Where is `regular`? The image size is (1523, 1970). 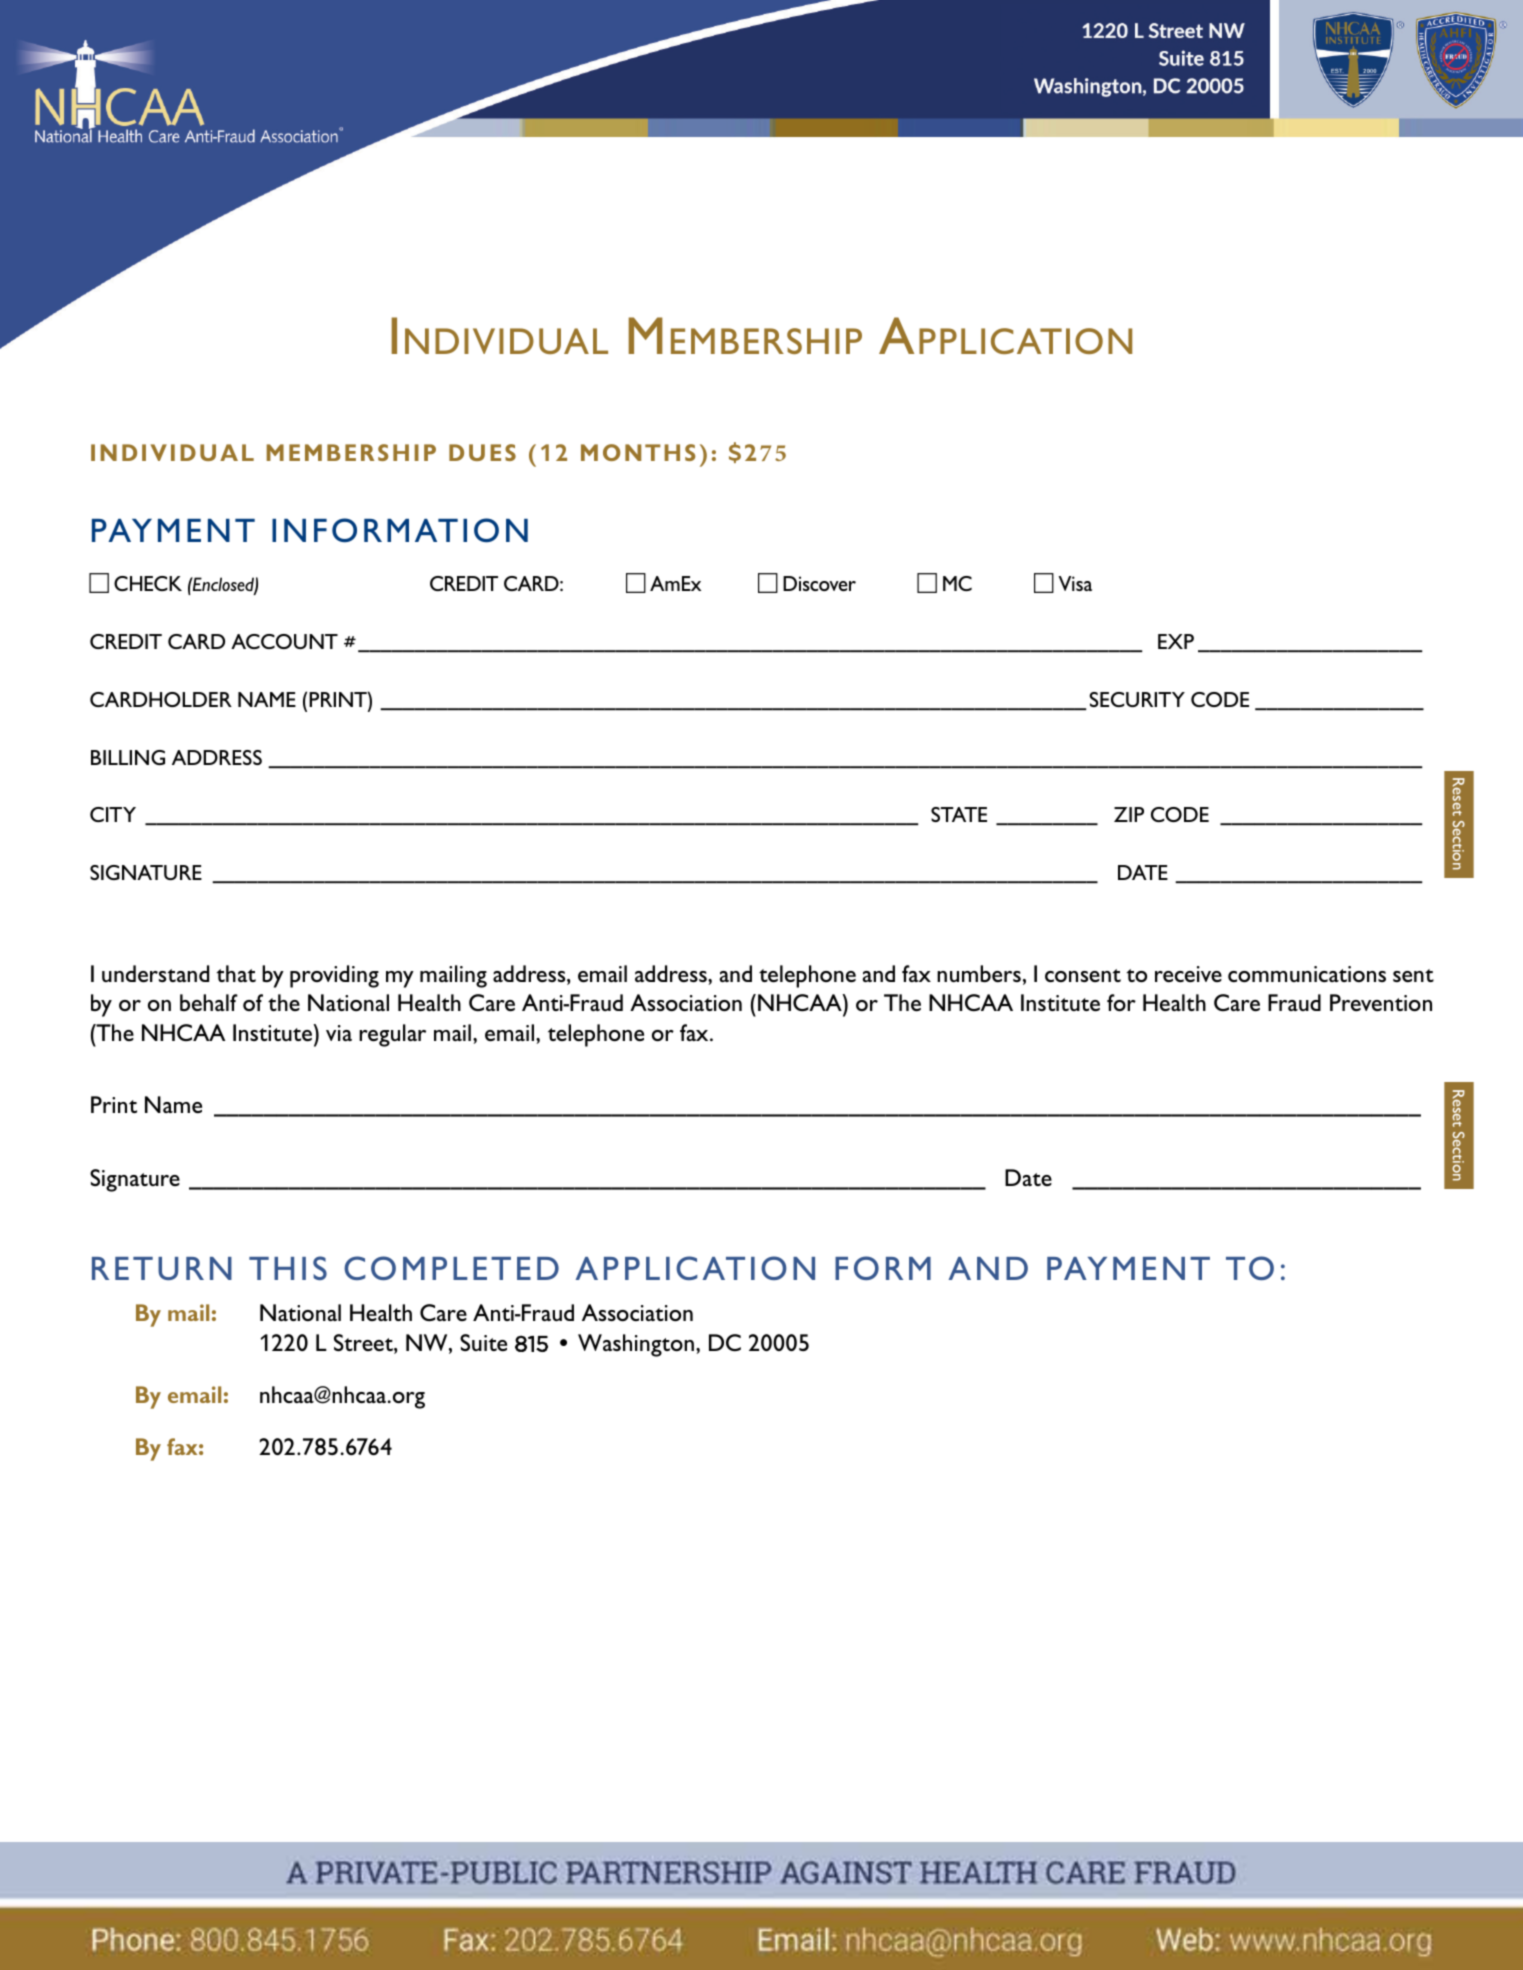 regular is located at coordinates (392, 1035).
